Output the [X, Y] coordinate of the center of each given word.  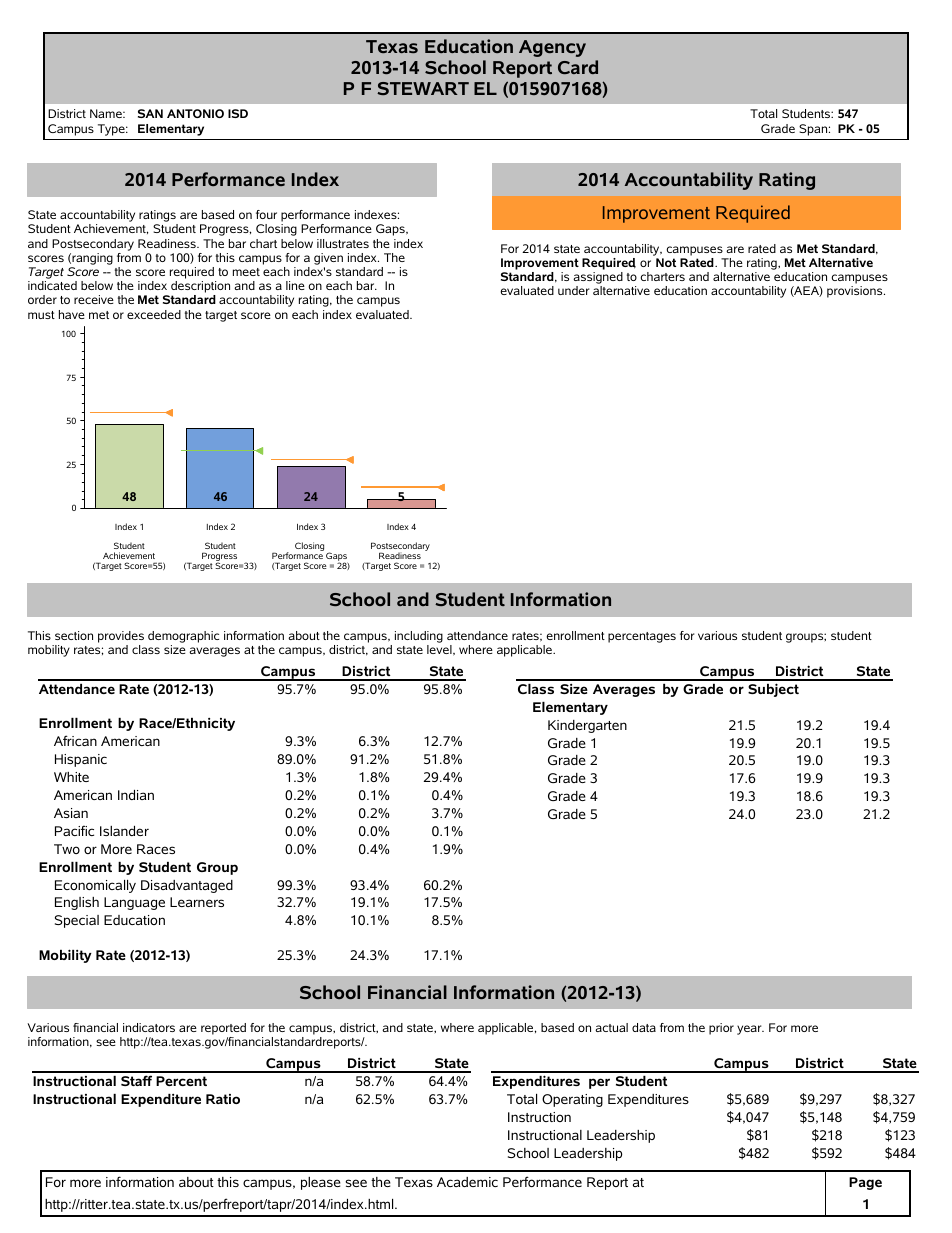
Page [865, 1183]
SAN [150, 113]
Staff [136, 1080]
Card [578, 67]
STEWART [423, 88]
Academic [467, 1182]
